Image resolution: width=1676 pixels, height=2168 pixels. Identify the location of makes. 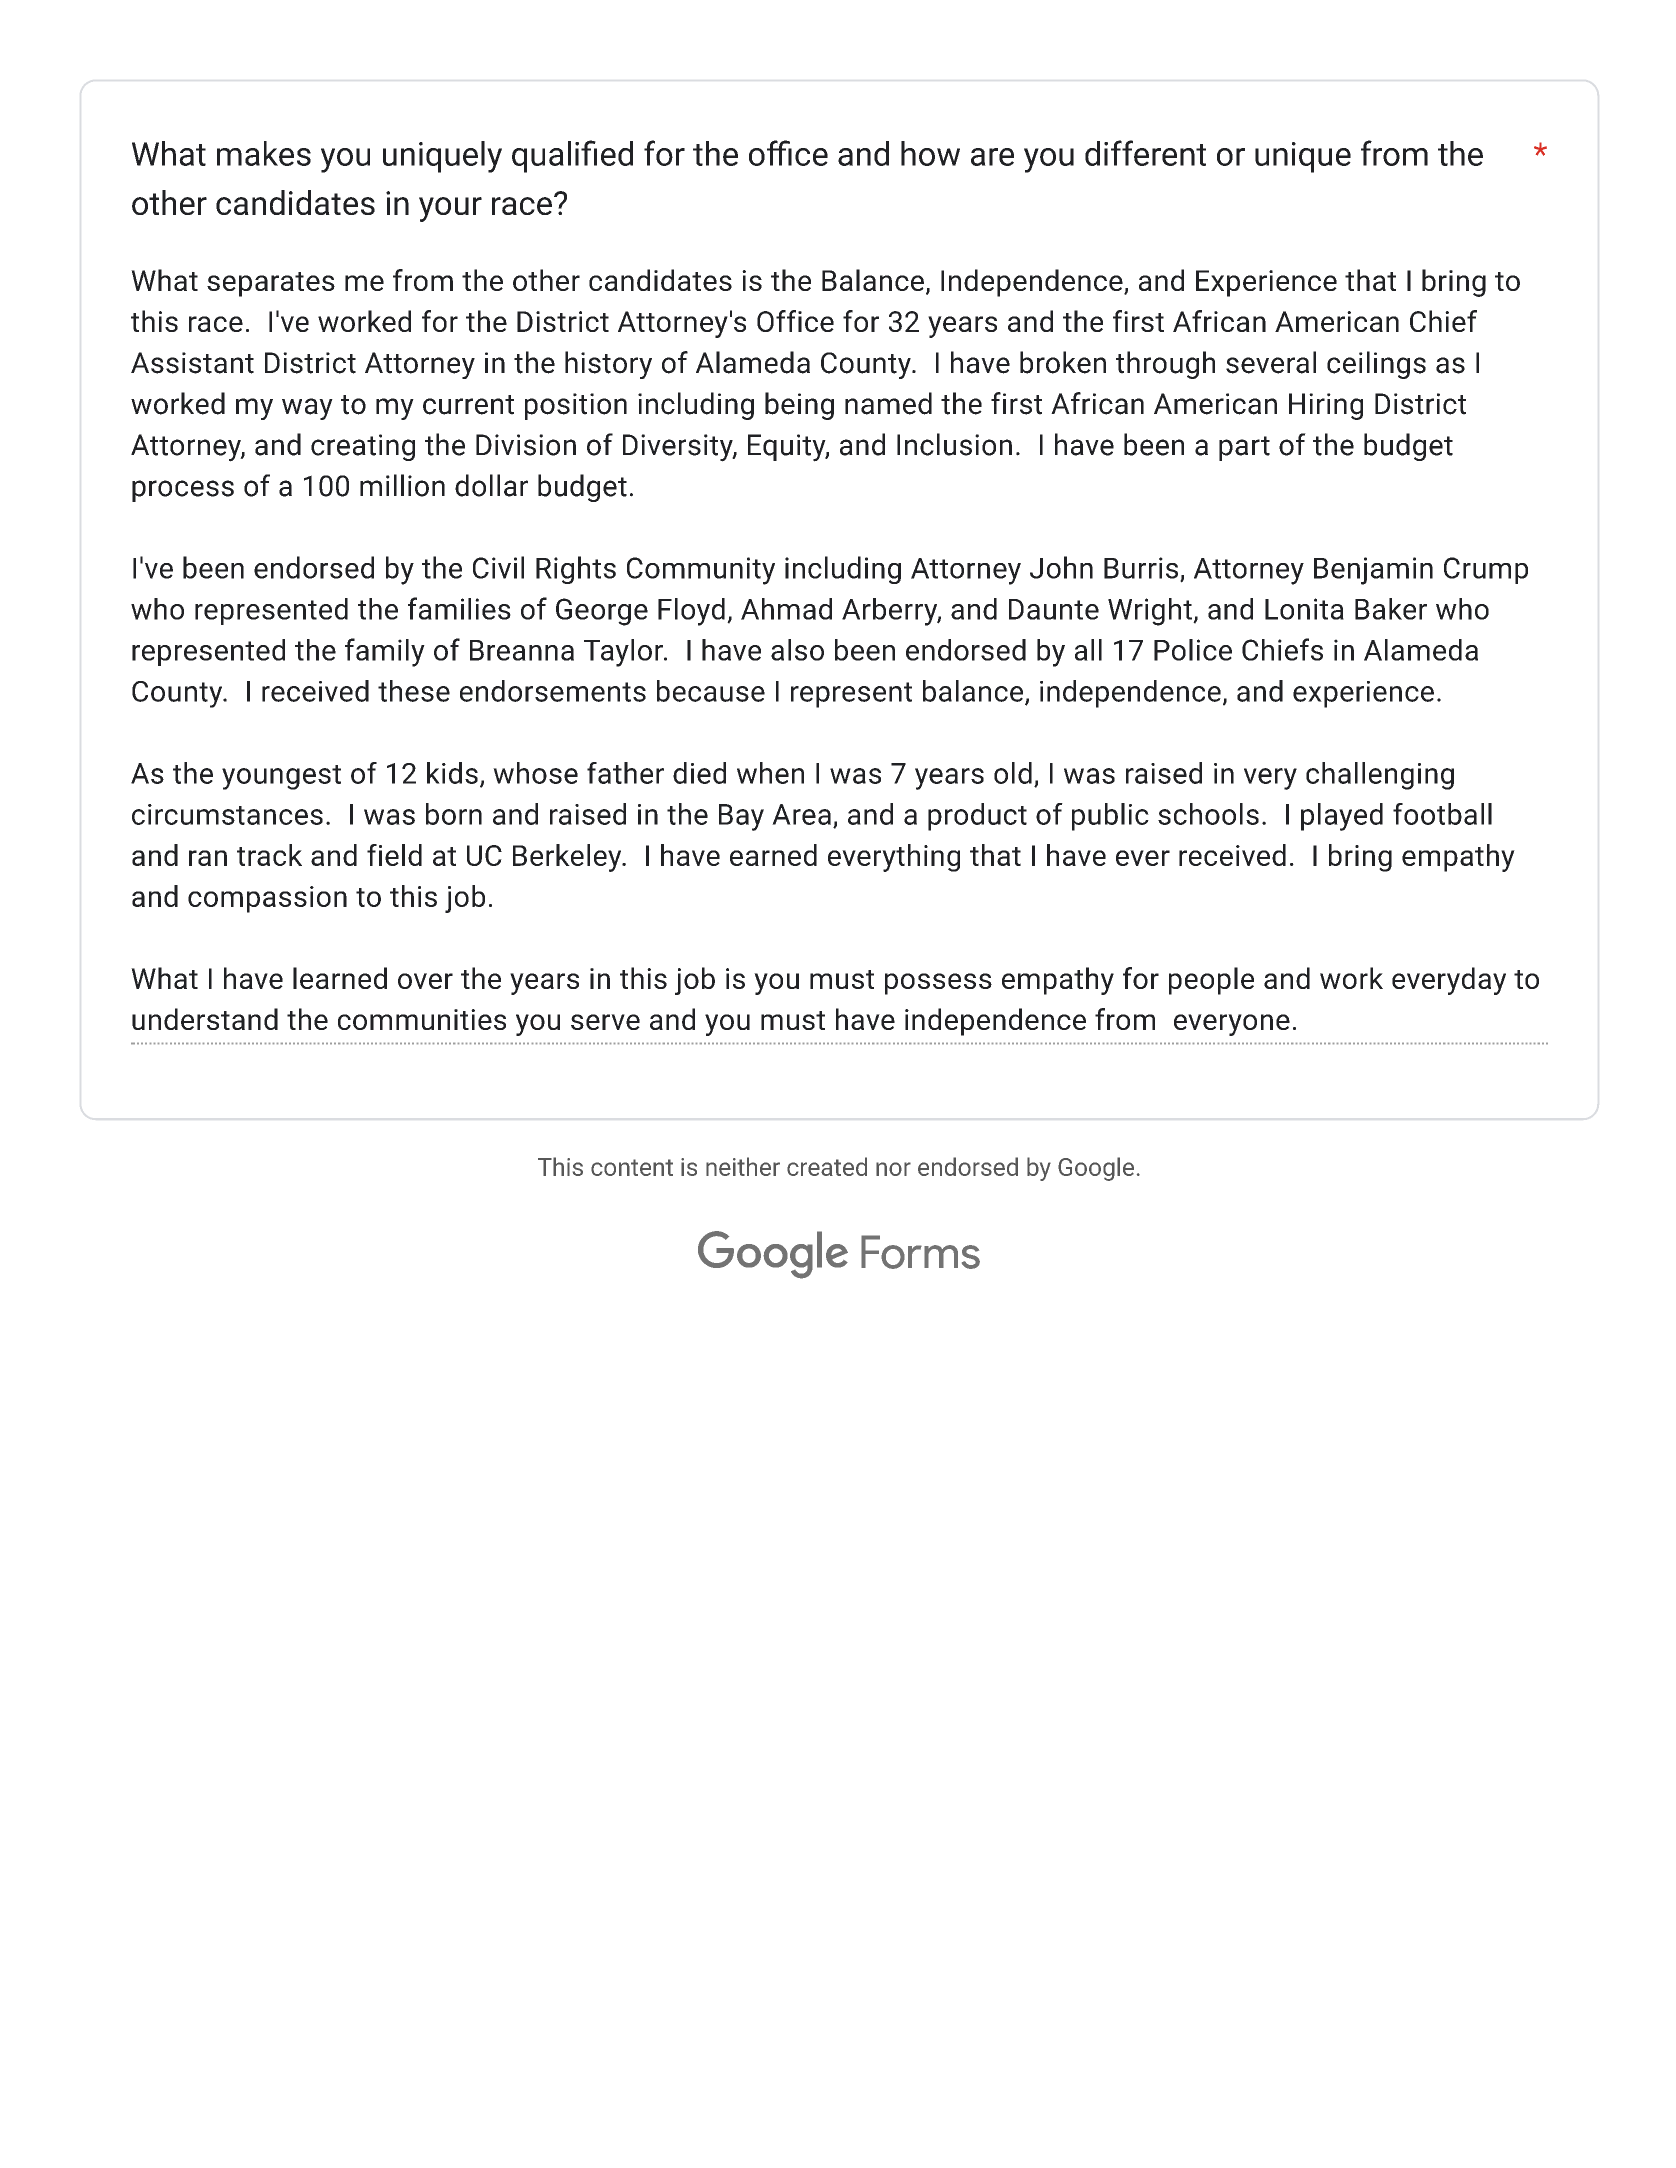
(264, 153).
